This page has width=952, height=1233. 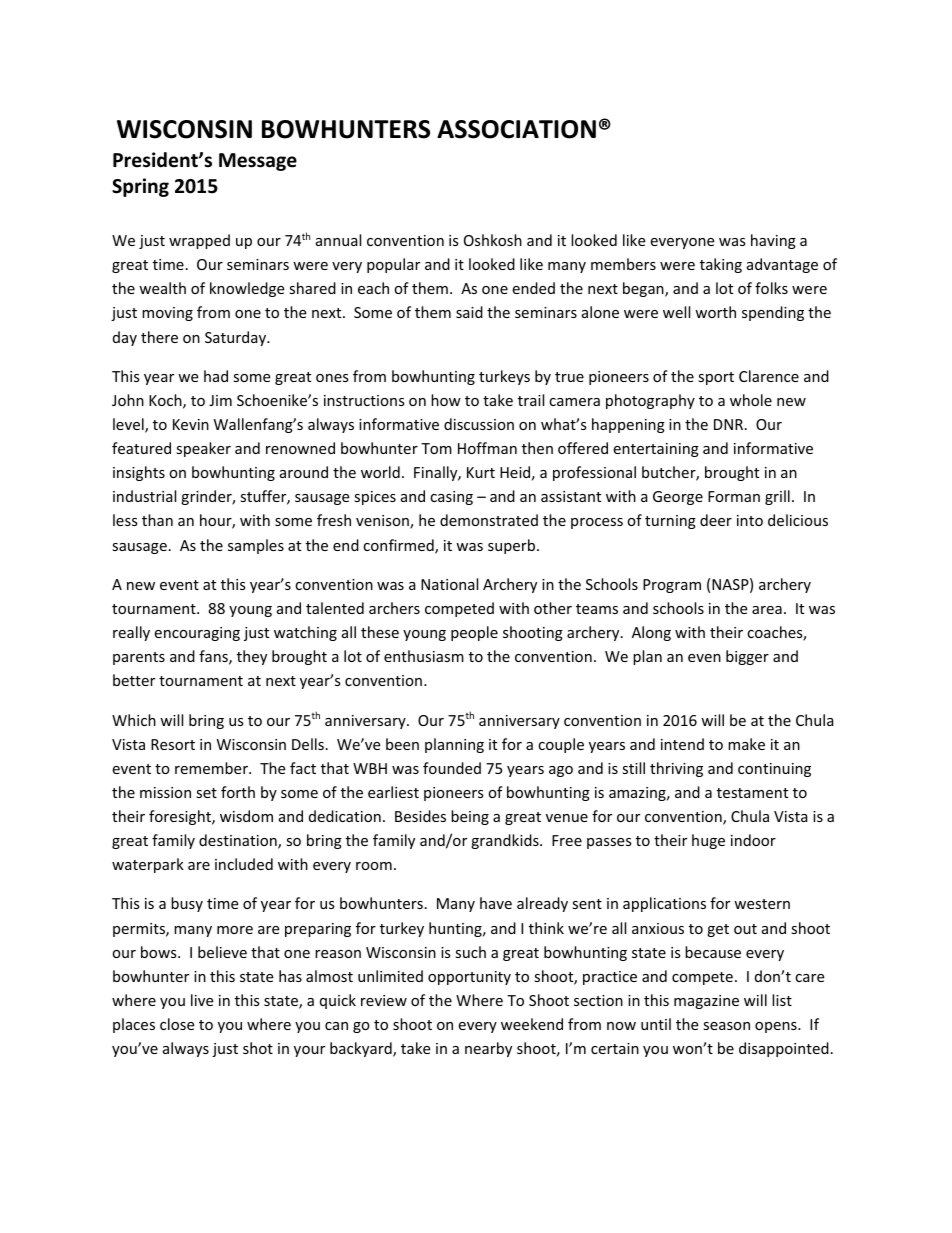 What do you see at coordinates (197, 634) in the page?
I see `encouraging` at bounding box center [197, 634].
